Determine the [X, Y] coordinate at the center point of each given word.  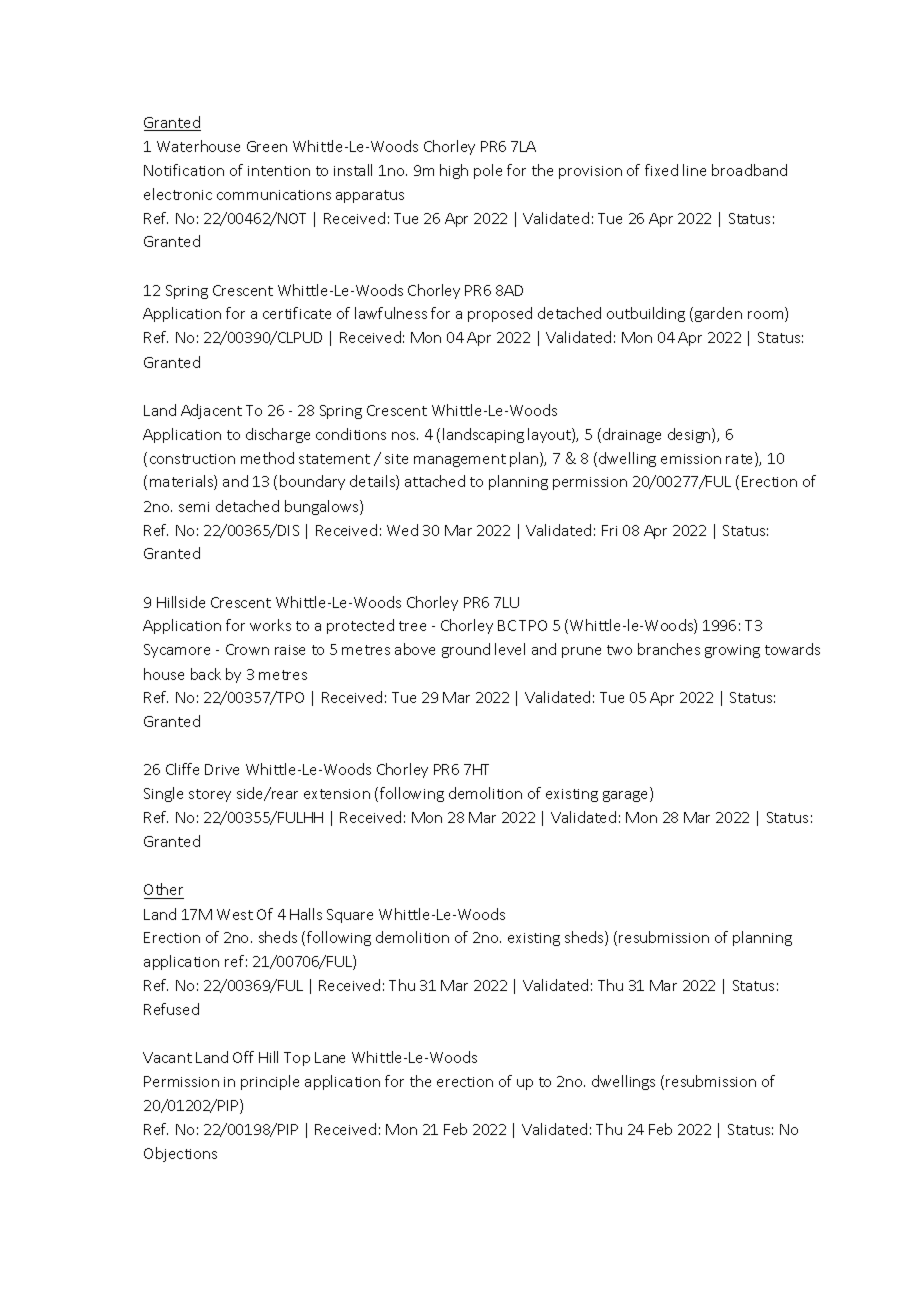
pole [488, 171]
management [460, 460]
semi [194, 507]
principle [270, 1082]
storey [210, 795]
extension [337, 794]
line [694, 170]
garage [627, 796]
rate [741, 459]
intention [279, 171]
